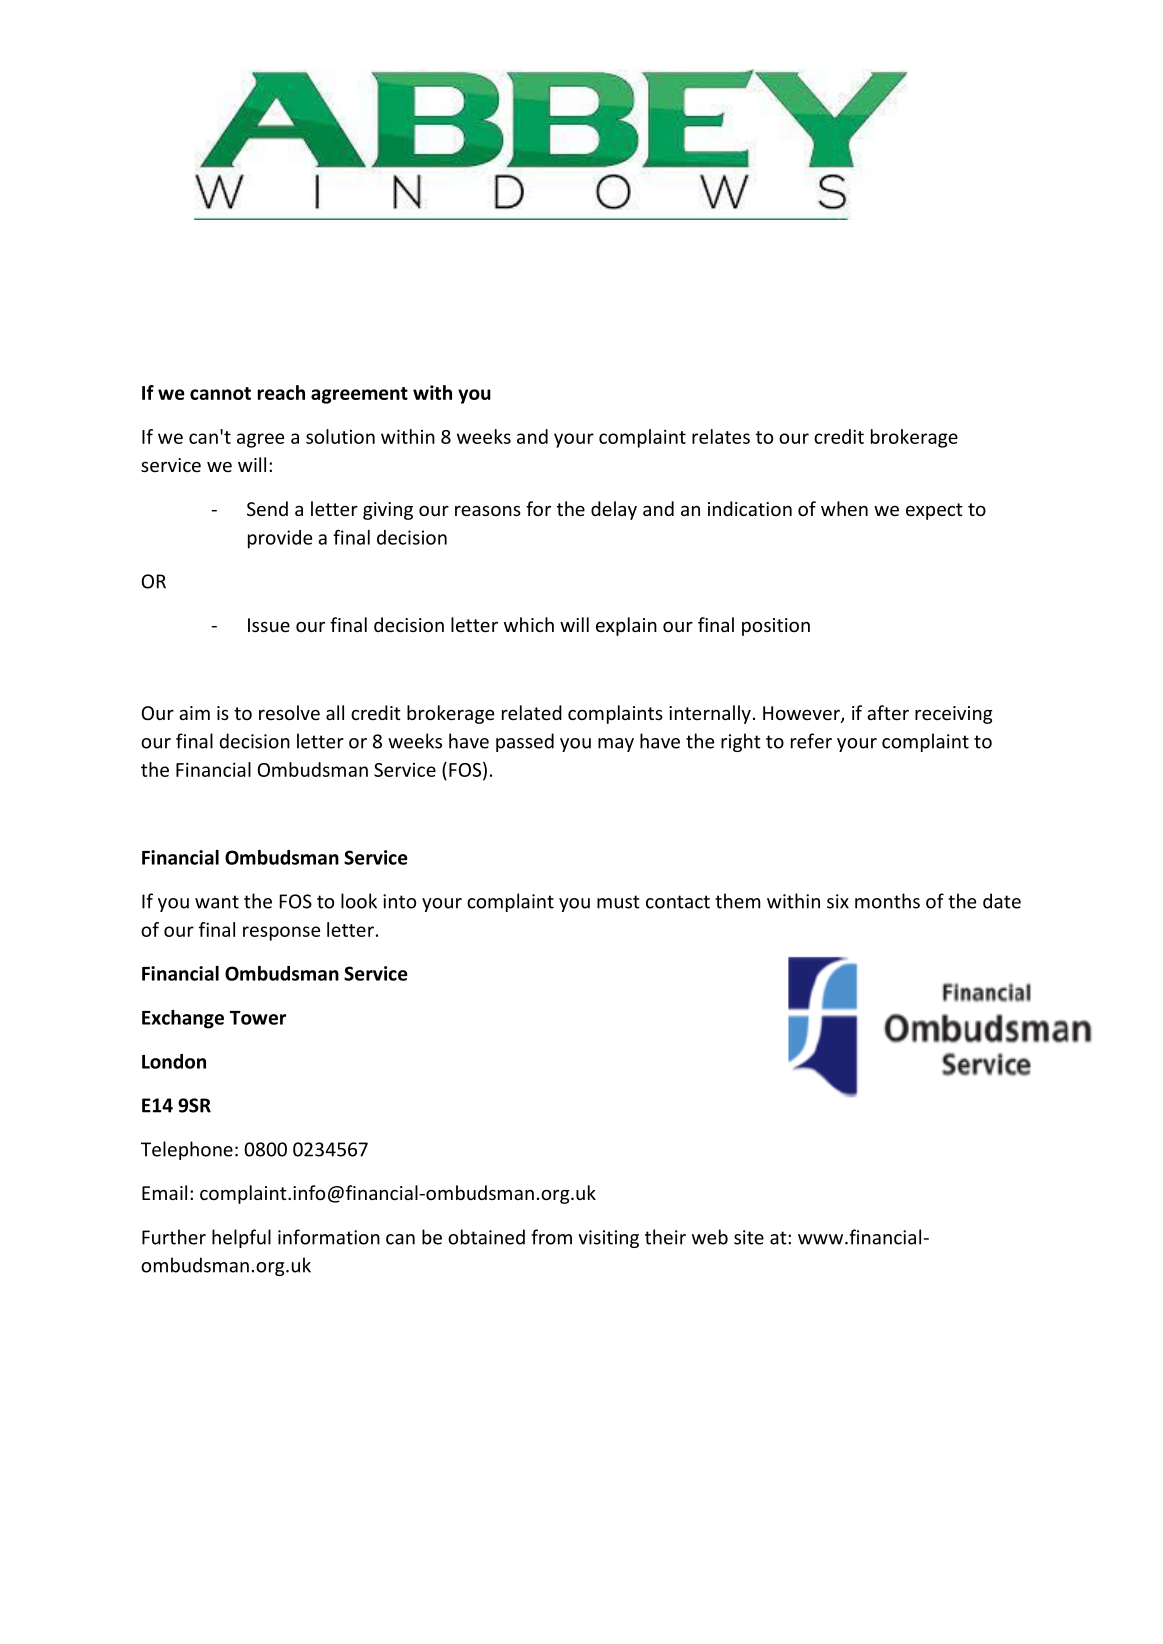 This page has height=1644, width=1163. Describe the element at coordinates (844, 508) in the page. I see `when` at that location.
